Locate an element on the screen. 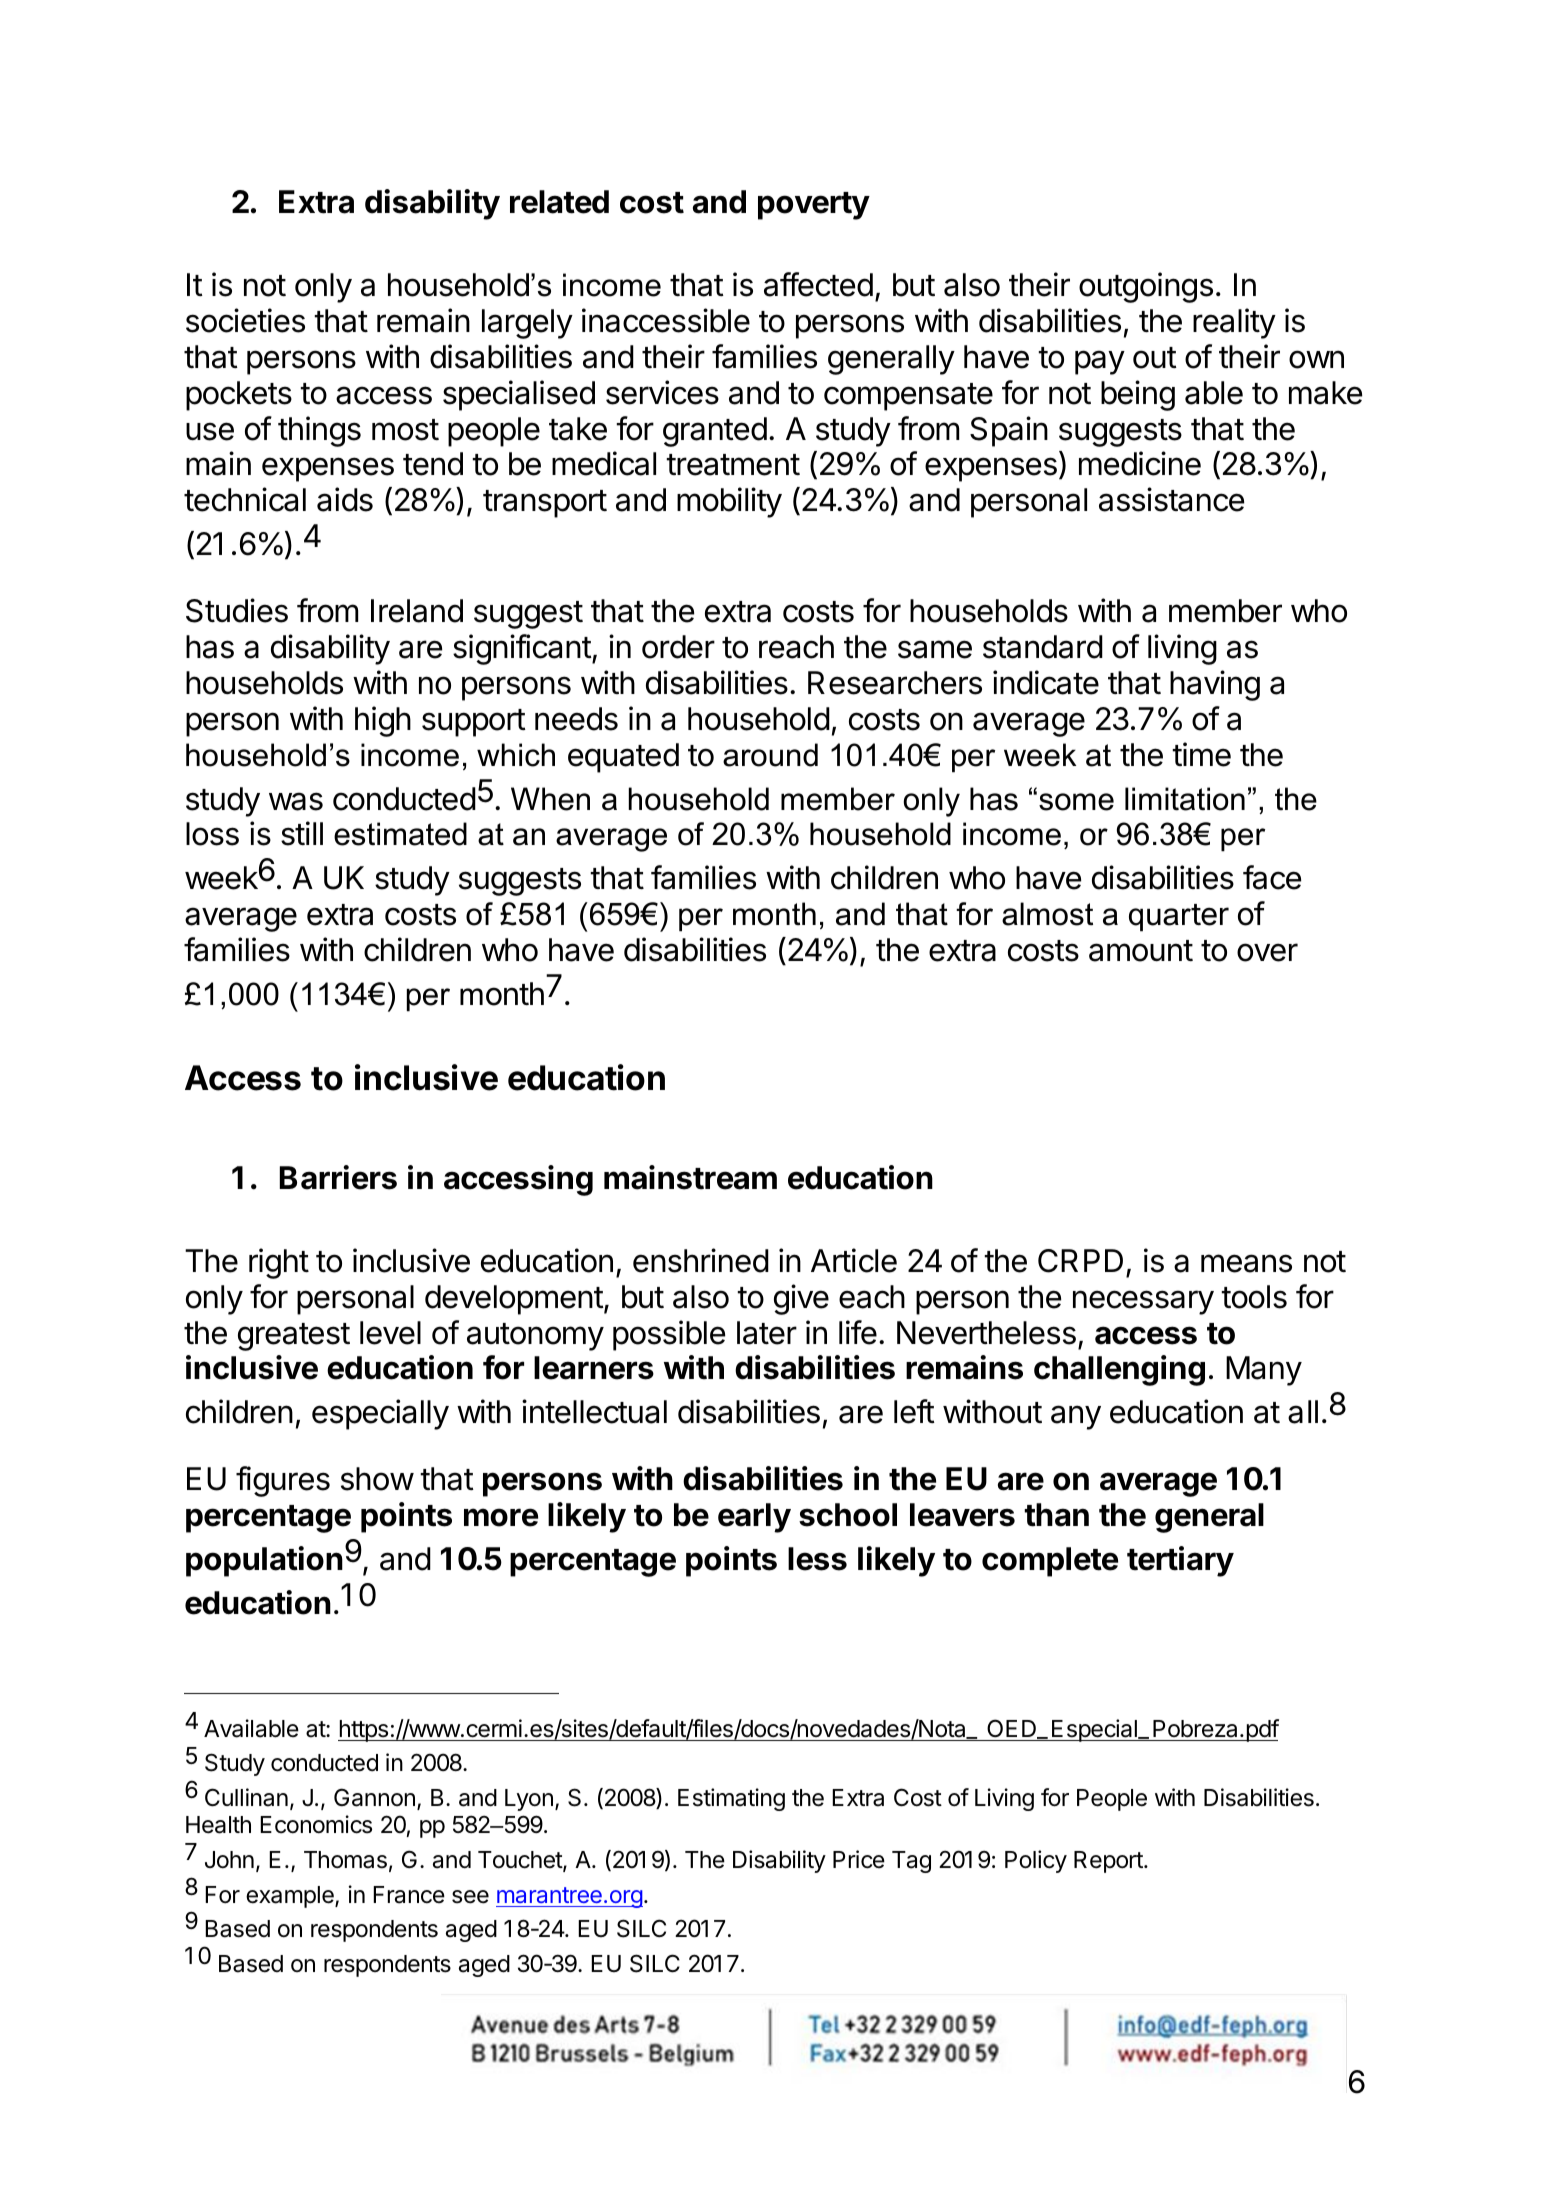 The height and width of the screenshot is (2191, 1549). Estimating is located at coordinates (731, 1799).
